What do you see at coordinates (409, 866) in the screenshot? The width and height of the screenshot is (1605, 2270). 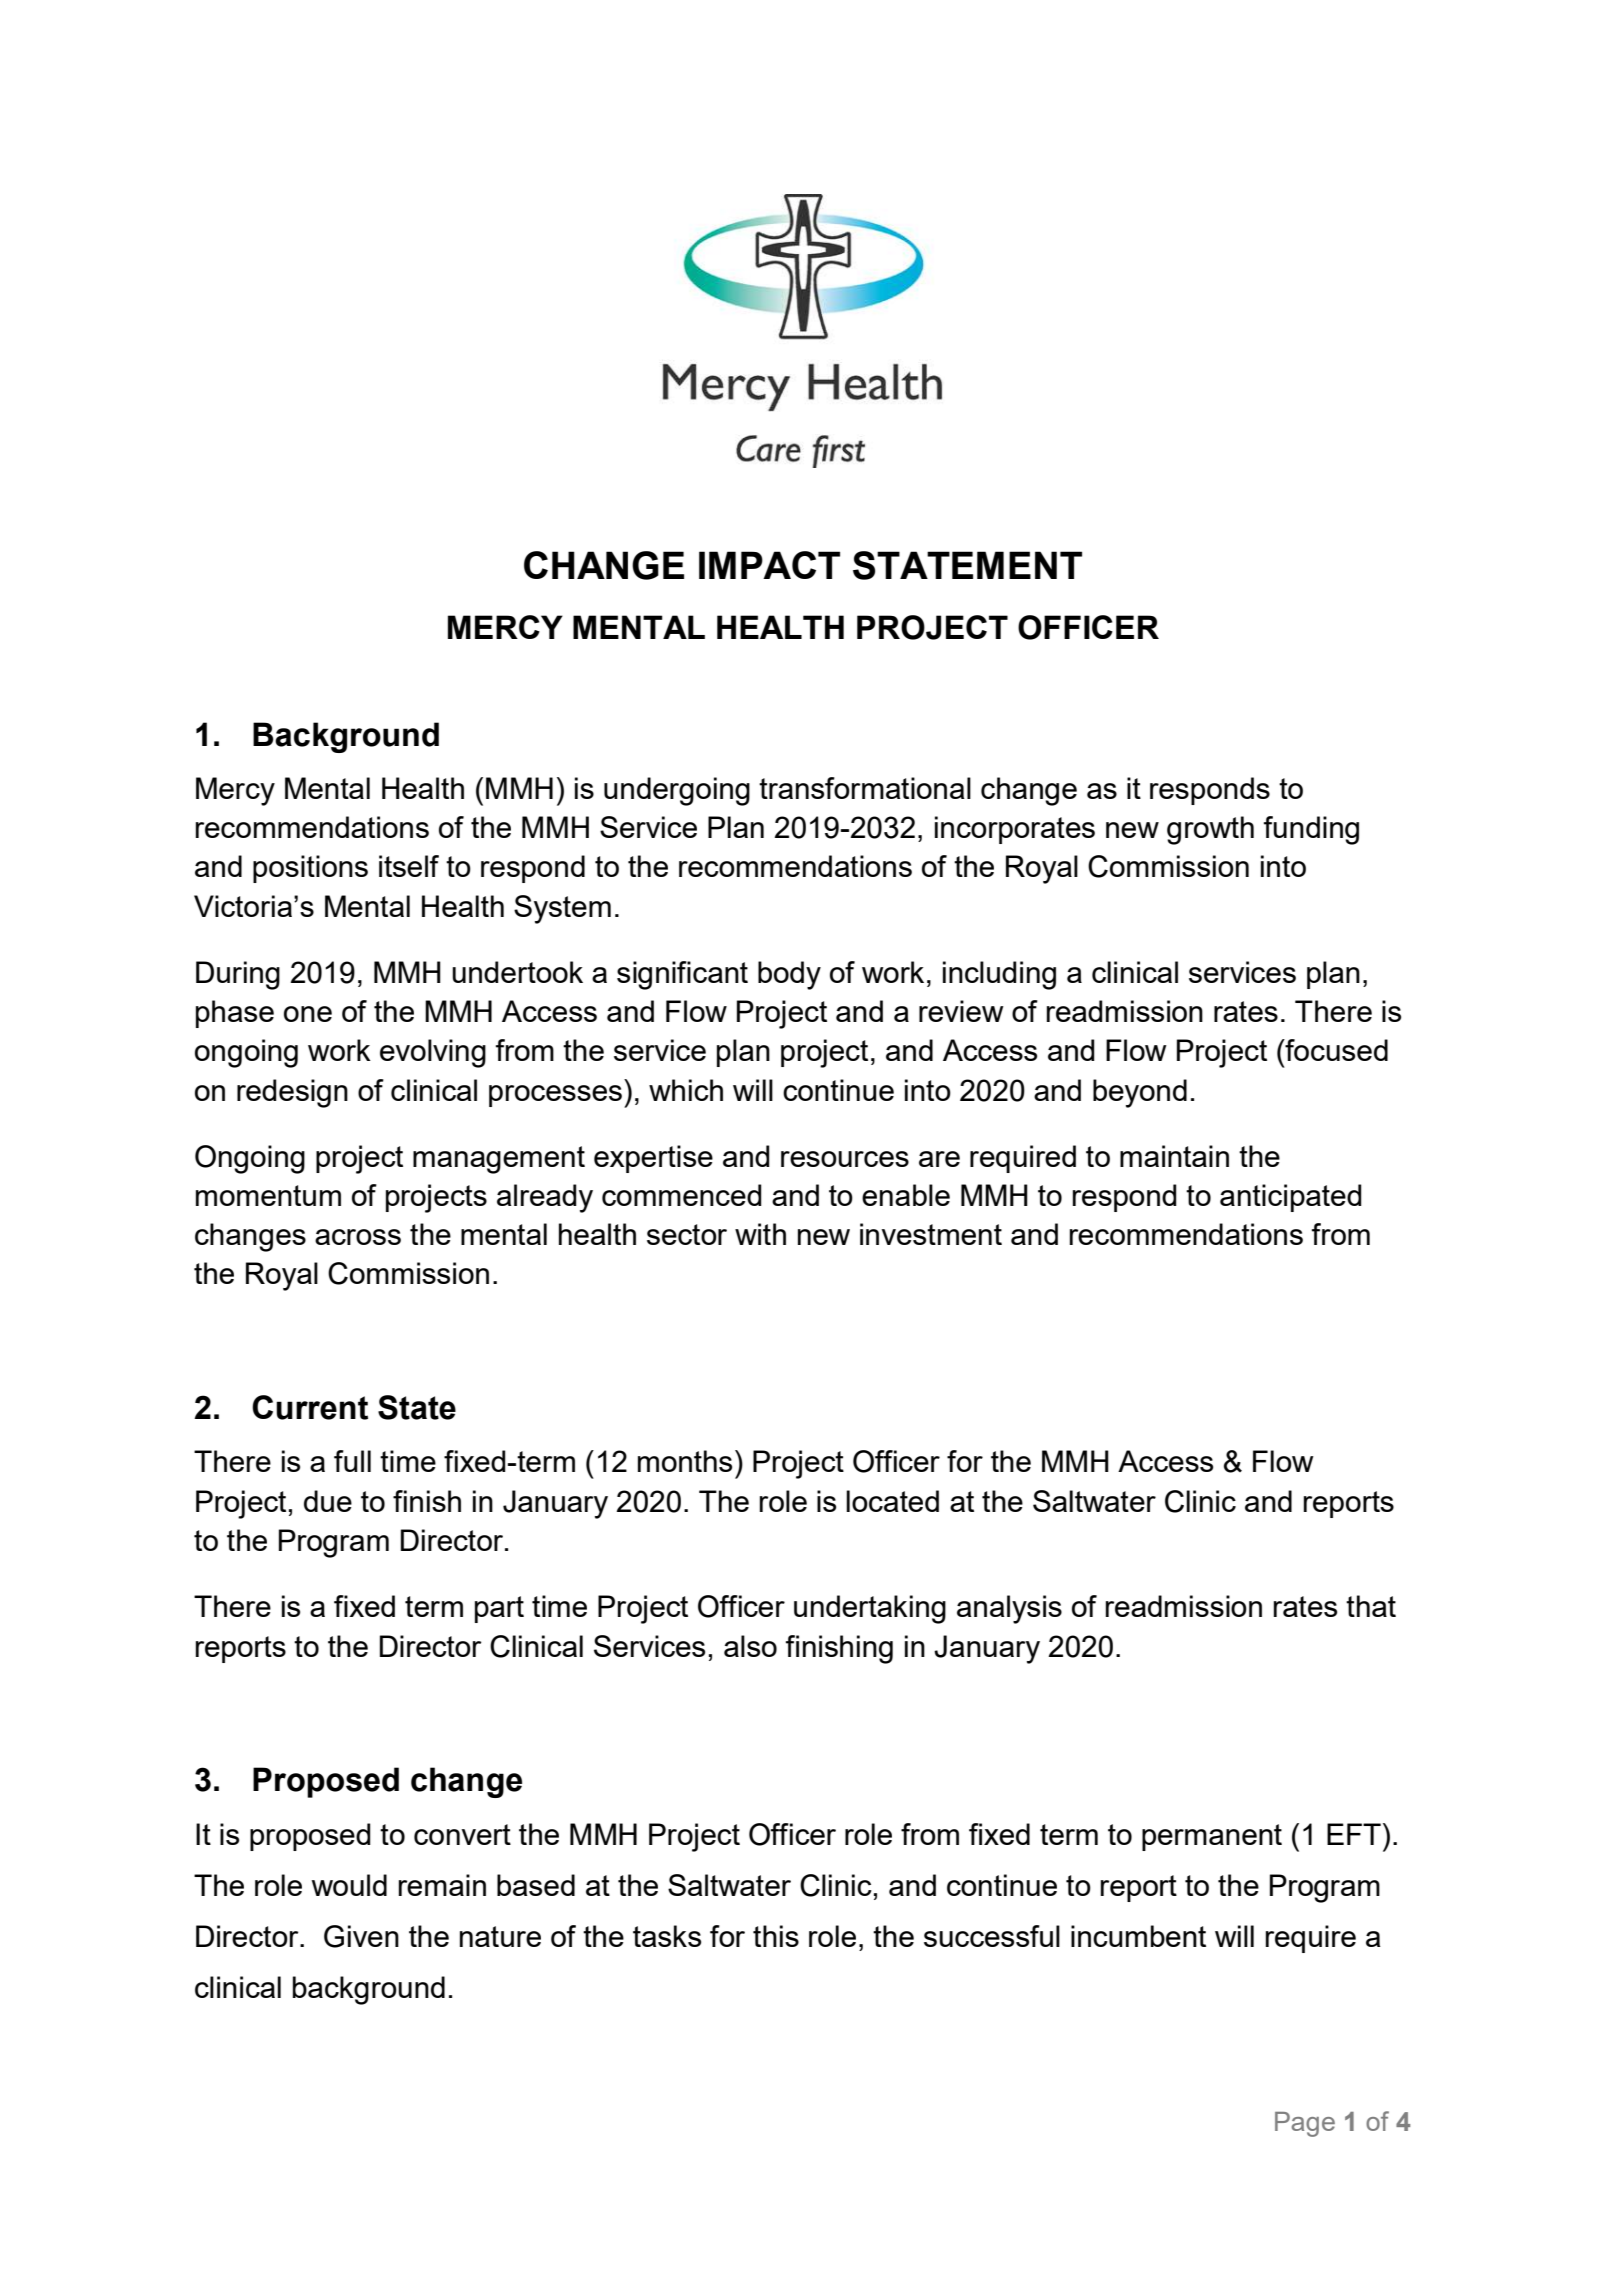 I see `itself` at bounding box center [409, 866].
